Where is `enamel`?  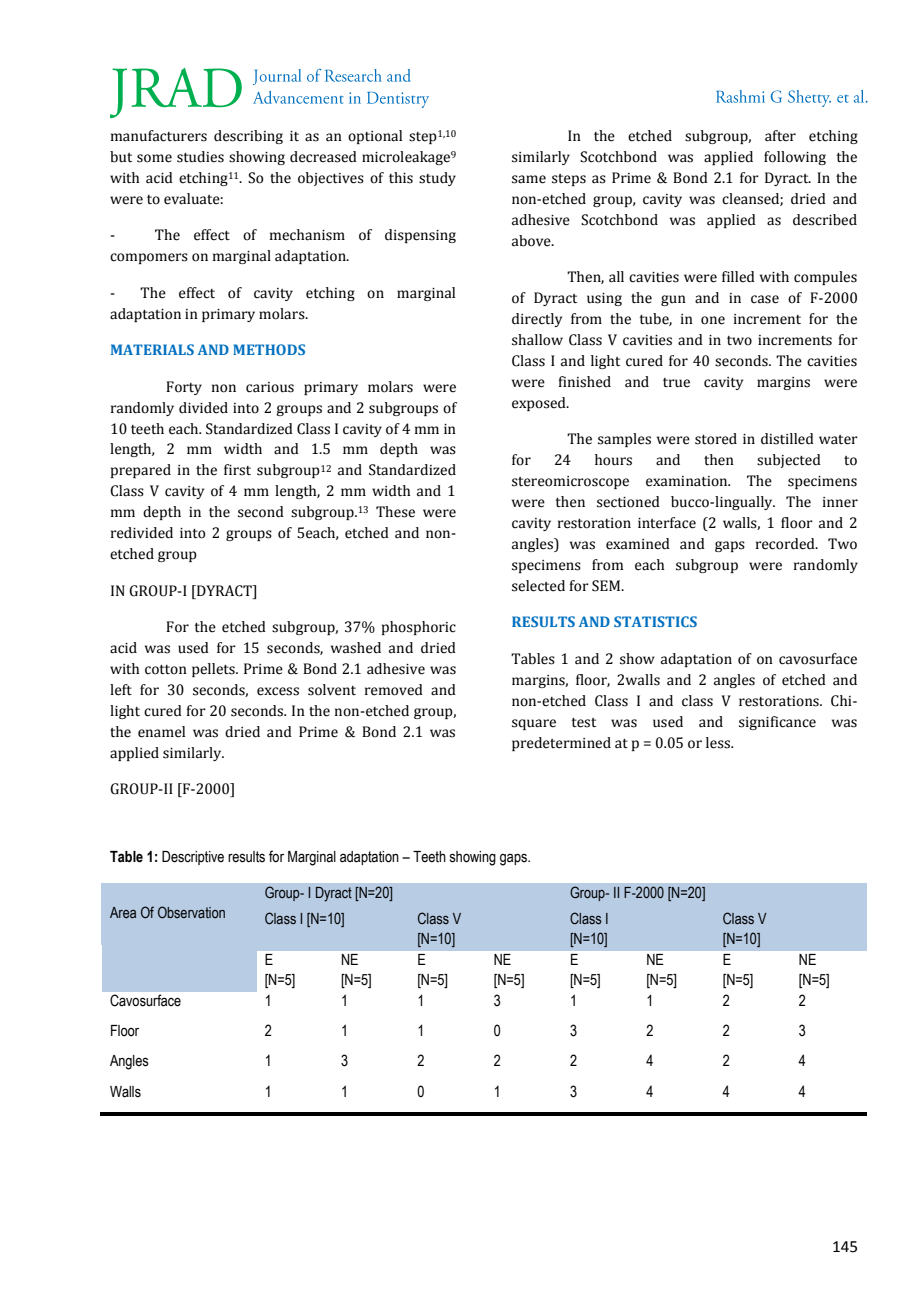 enamel is located at coordinates (161, 732).
